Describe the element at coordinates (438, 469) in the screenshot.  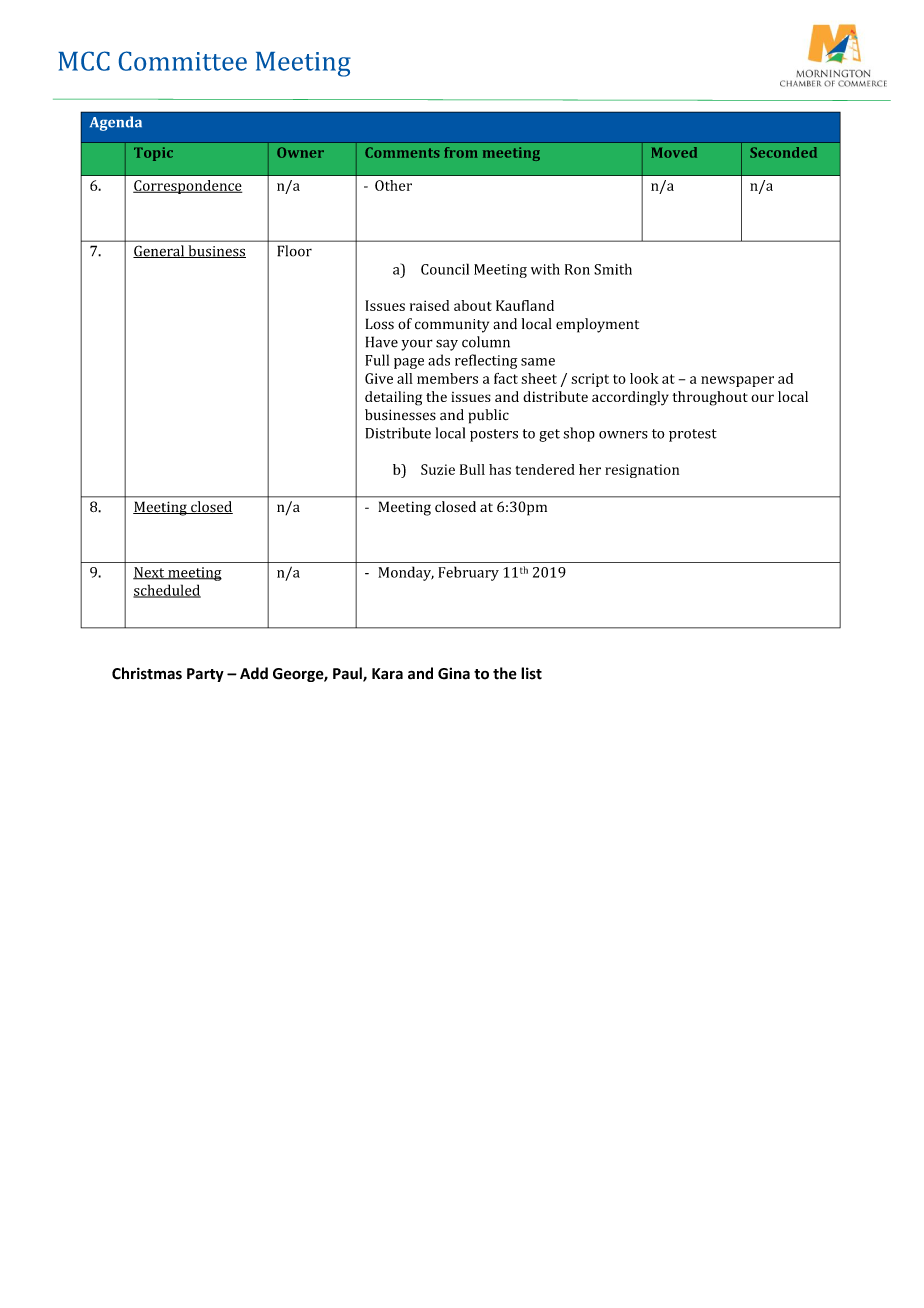
I see `Suzie` at that location.
